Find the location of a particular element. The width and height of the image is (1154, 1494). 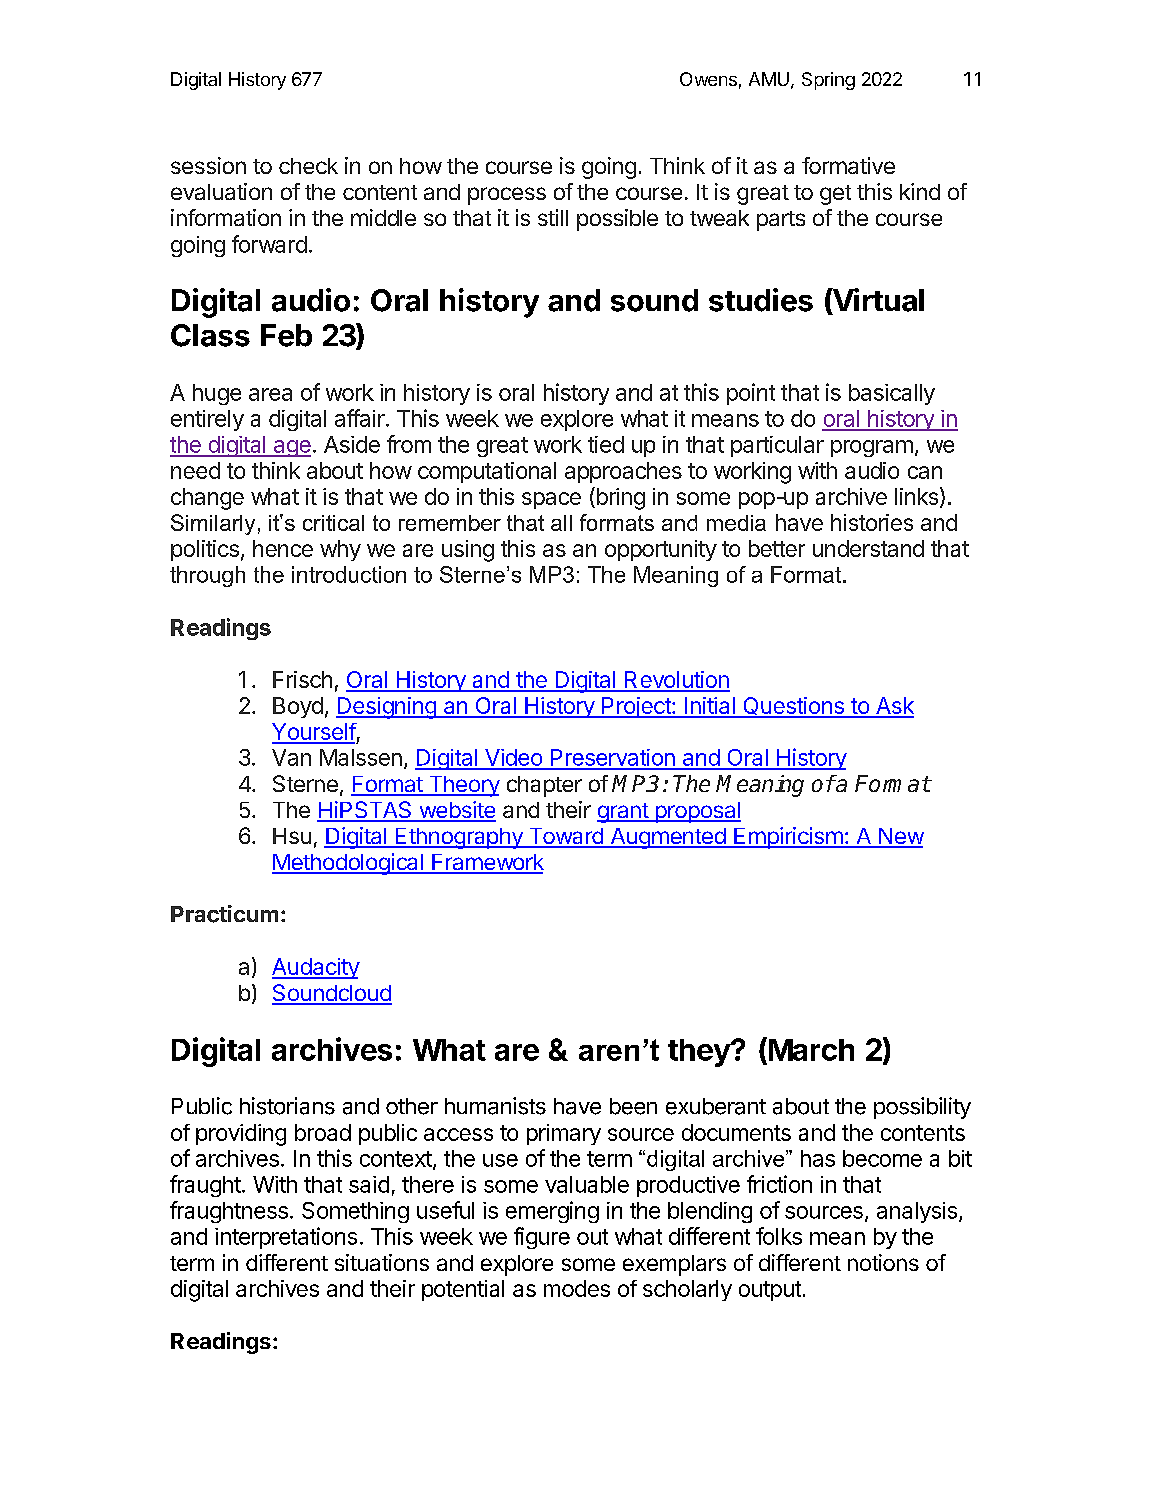

notions is located at coordinates (883, 1262).
